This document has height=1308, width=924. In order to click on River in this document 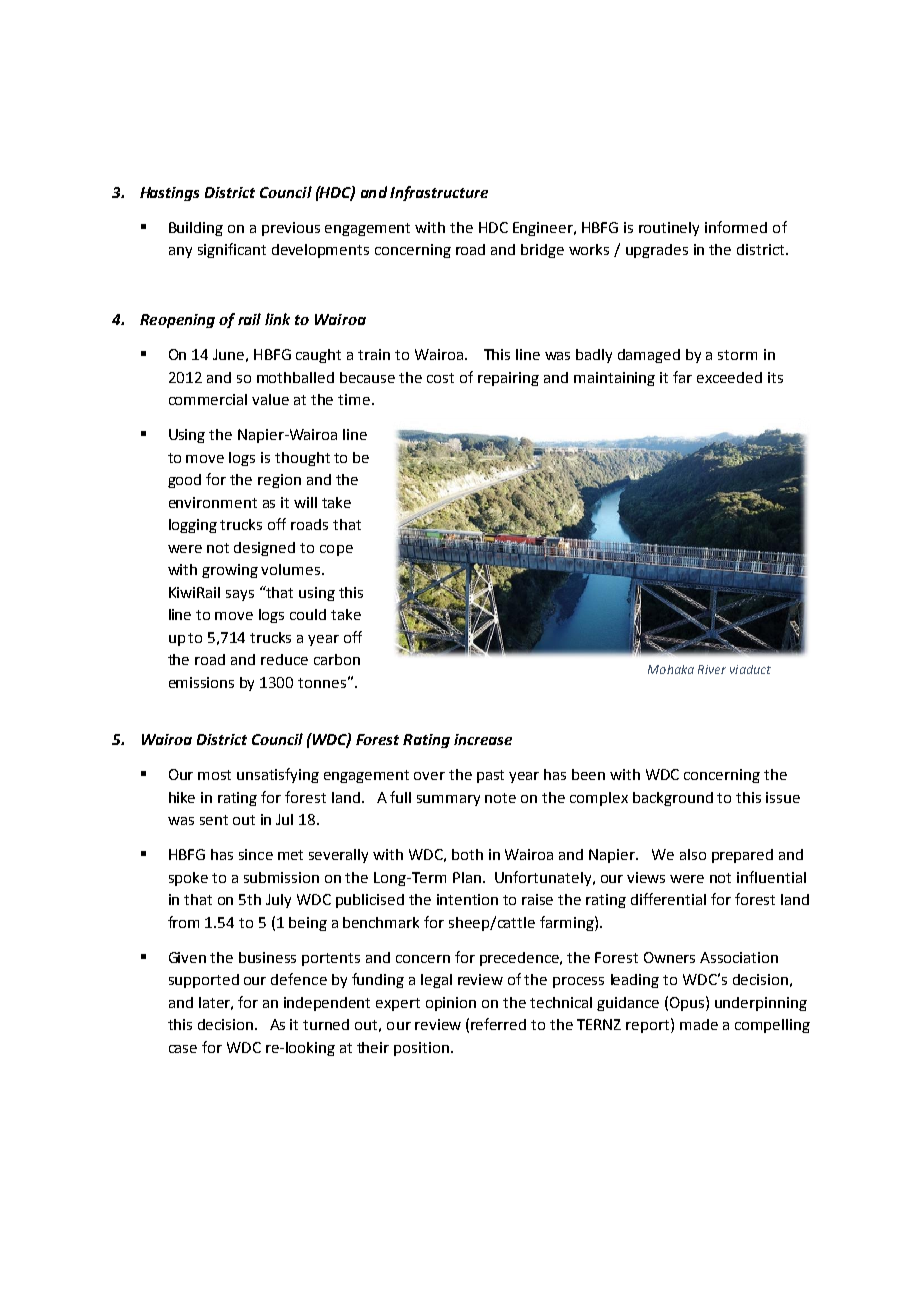, I will do `click(712, 669)`.
